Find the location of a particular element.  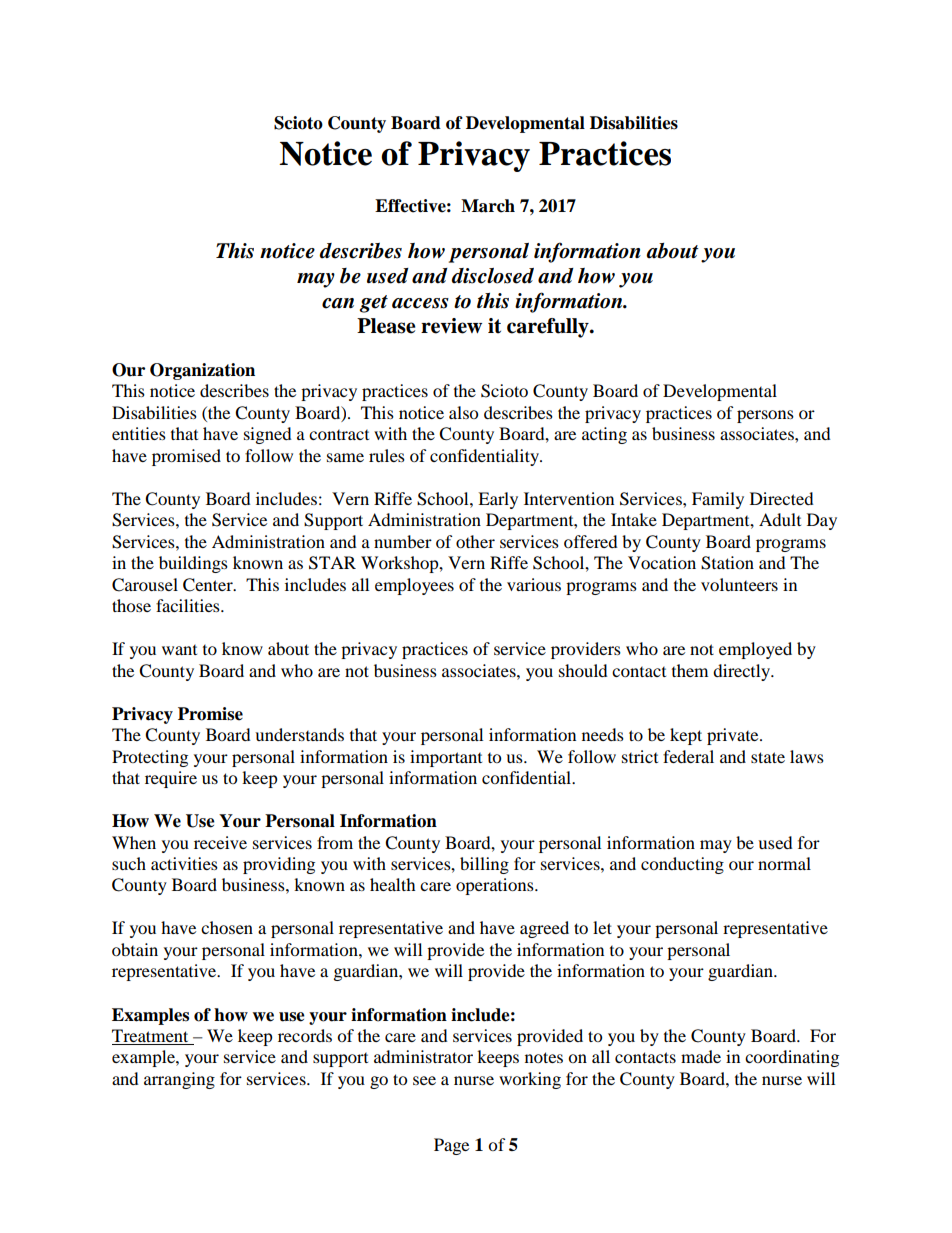

want is located at coordinates (179, 650).
